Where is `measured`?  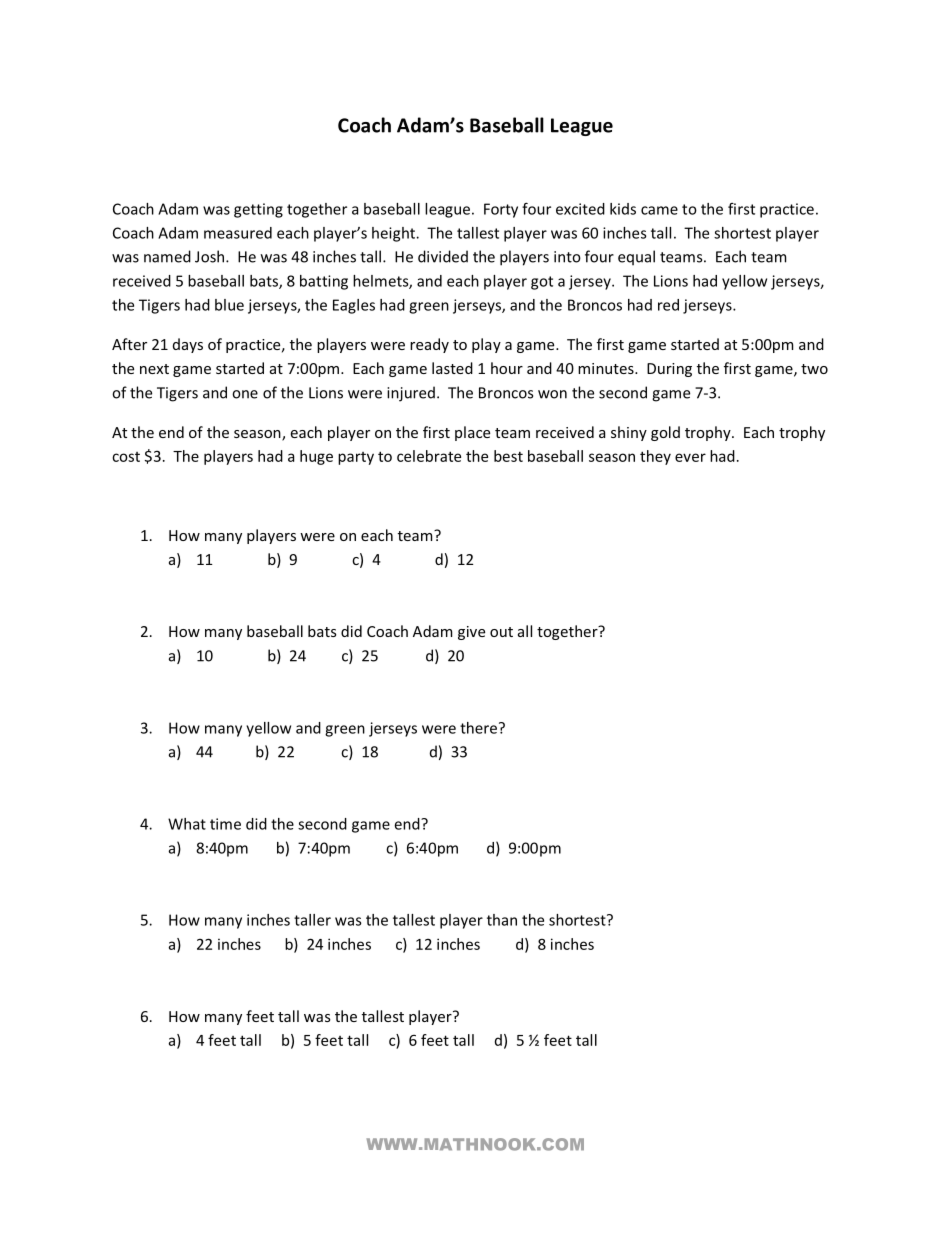
measured is located at coordinates (238, 233).
